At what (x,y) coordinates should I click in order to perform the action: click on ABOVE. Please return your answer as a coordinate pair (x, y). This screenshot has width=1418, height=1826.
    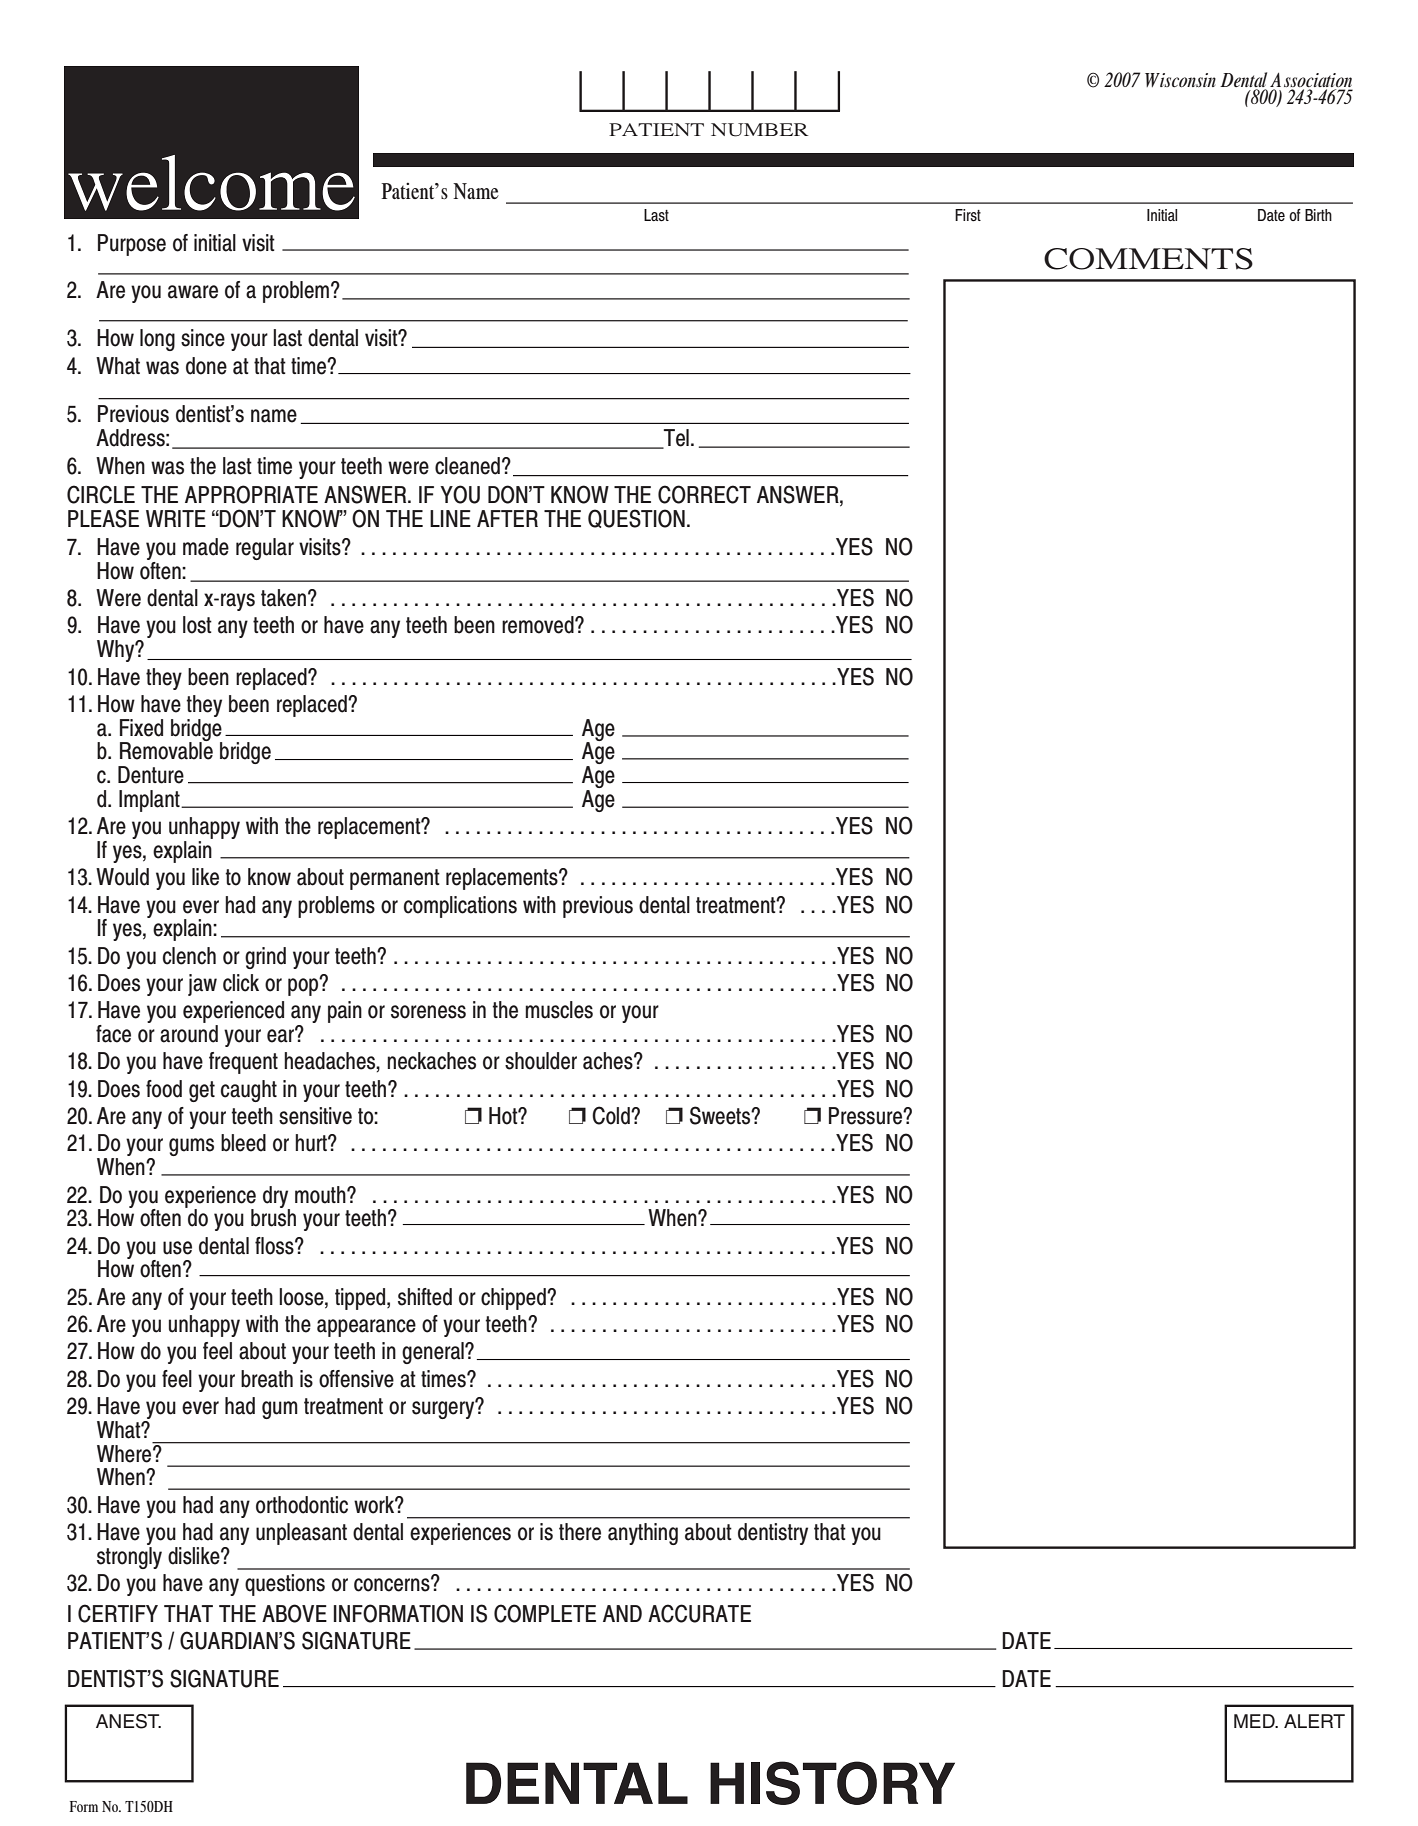
    Looking at the image, I should click on (294, 1613).
